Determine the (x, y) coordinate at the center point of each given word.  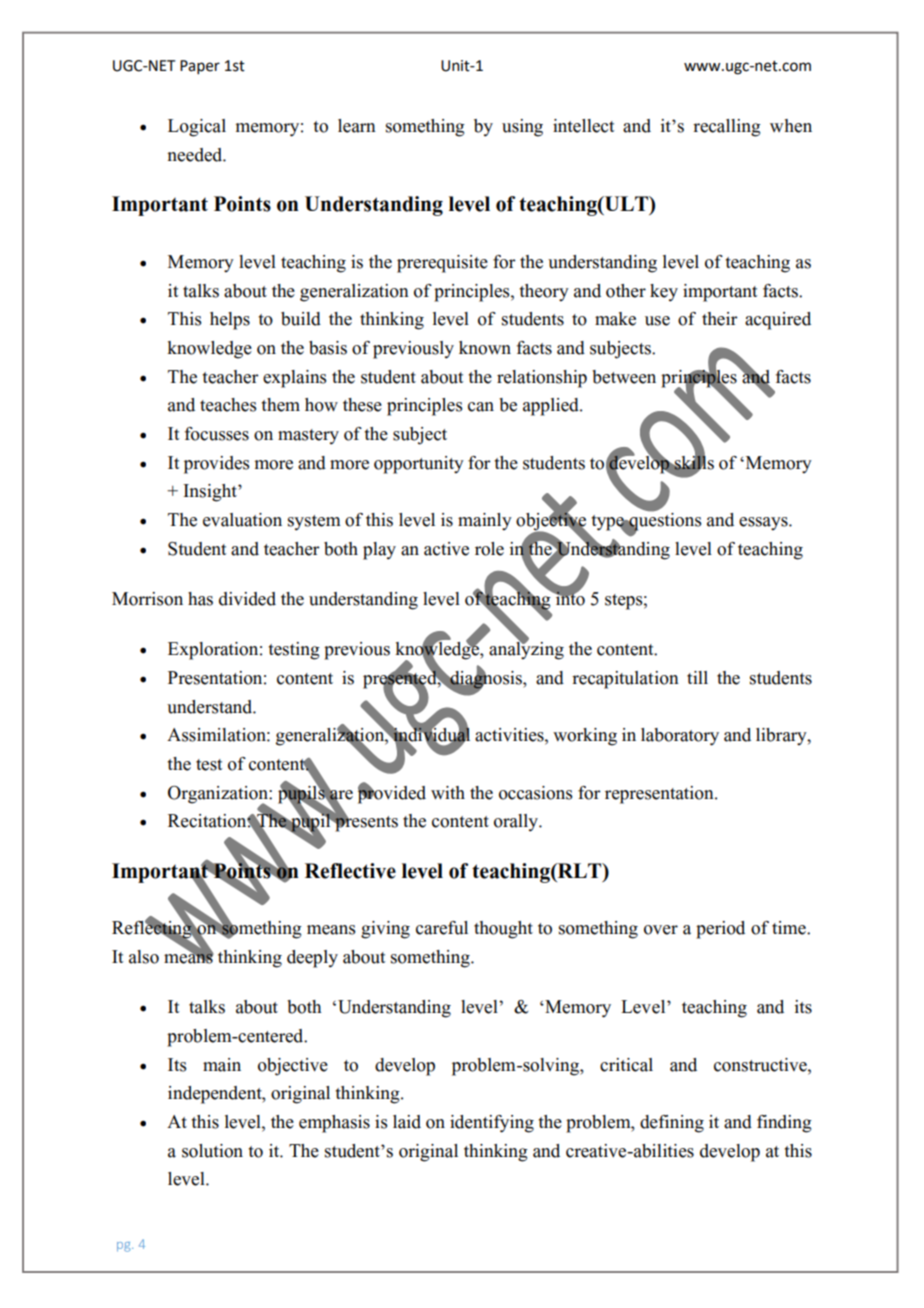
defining (672, 1124)
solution (212, 1151)
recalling (727, 128)
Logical (197, 128)
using (522, 128)
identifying (492, 1124)
